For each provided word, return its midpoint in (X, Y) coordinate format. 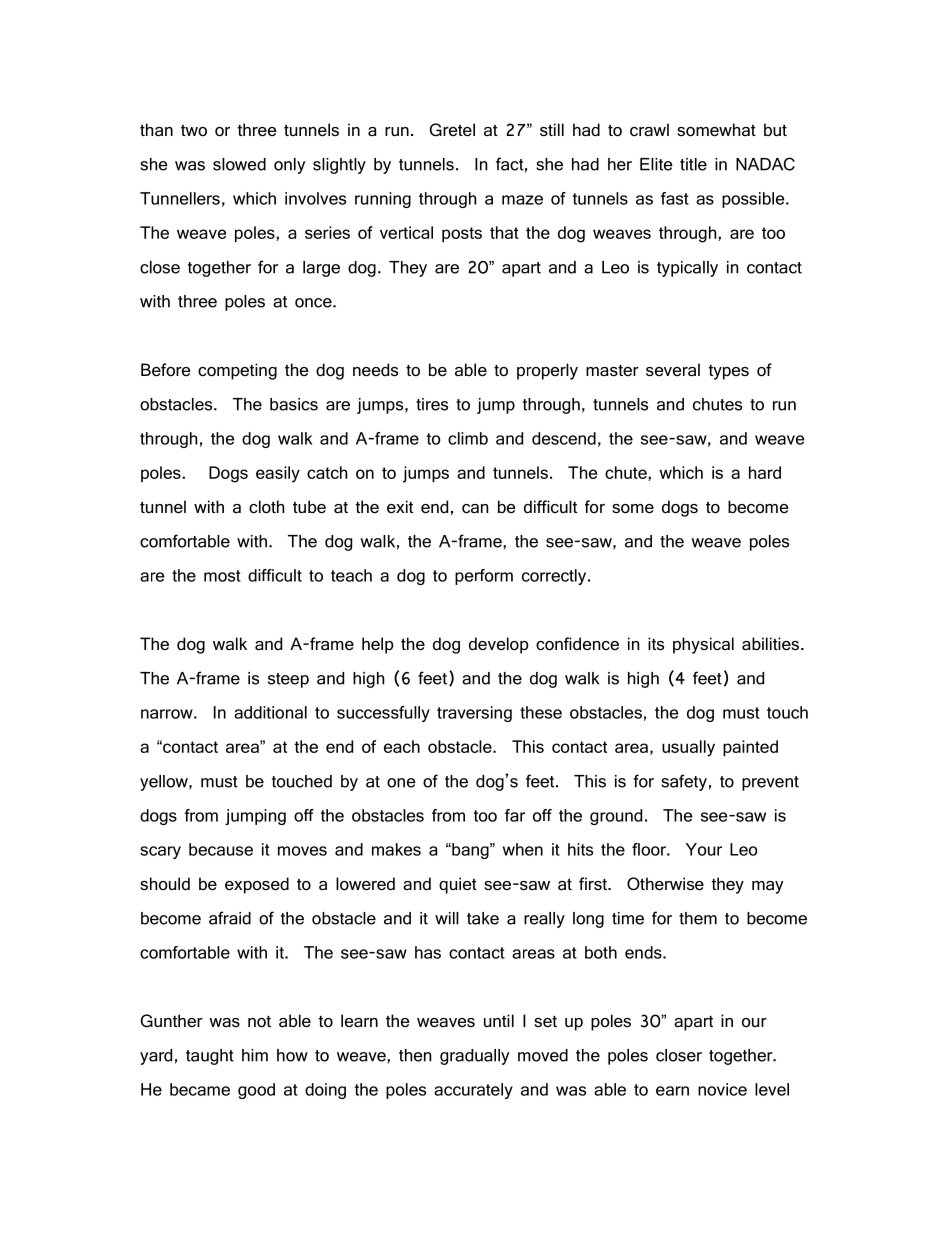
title (693, 164)
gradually (474, 1057)
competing (237, 371)
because (221, 849)
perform (484, 577)
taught (210, 1057)
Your (704, 849)
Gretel (452, 130)
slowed (239, 164)
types (729, 372)
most (222, 576)
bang (470, 851)
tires (432, 404)
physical (703, 645)
